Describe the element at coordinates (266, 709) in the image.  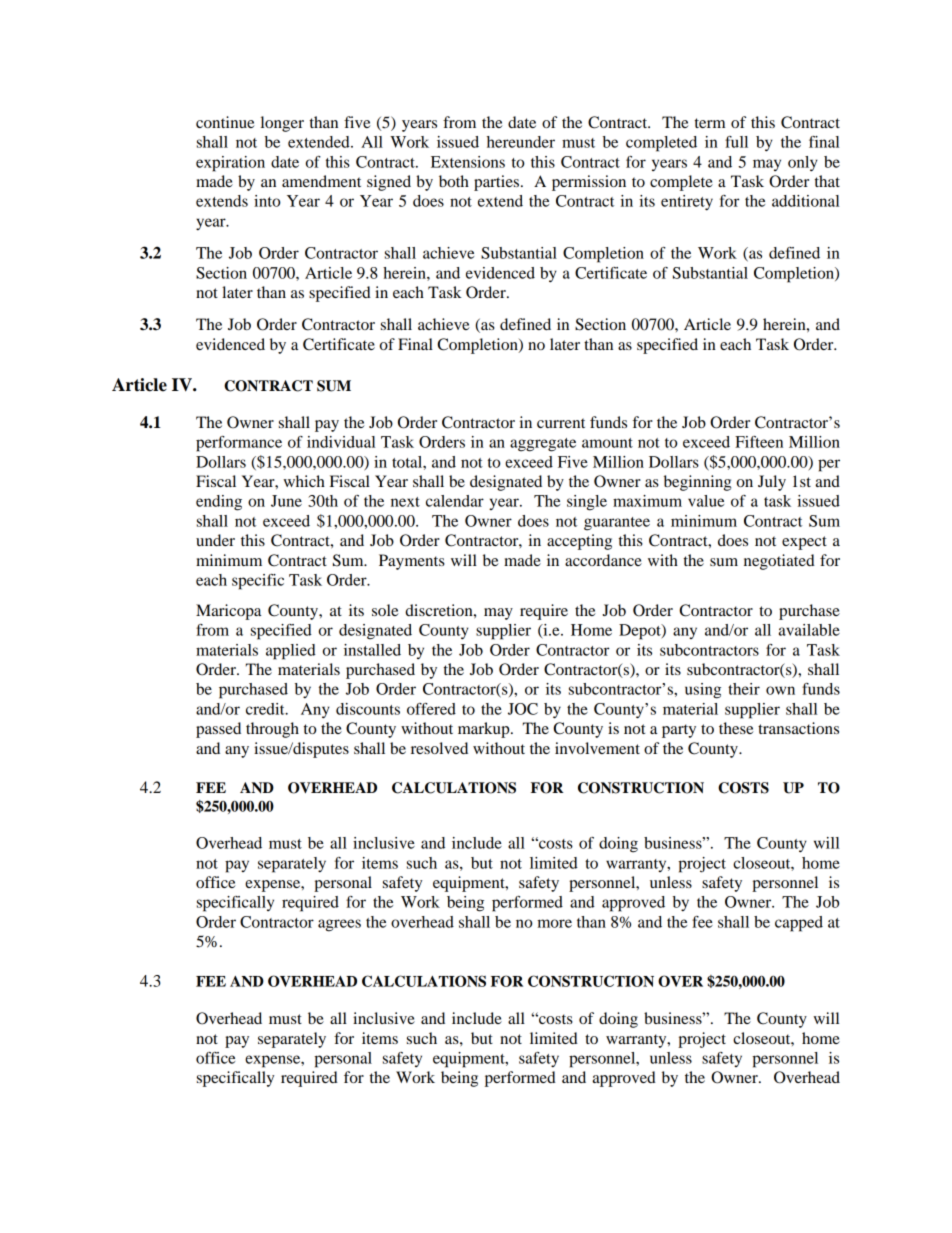
I see `credit` at that location.
